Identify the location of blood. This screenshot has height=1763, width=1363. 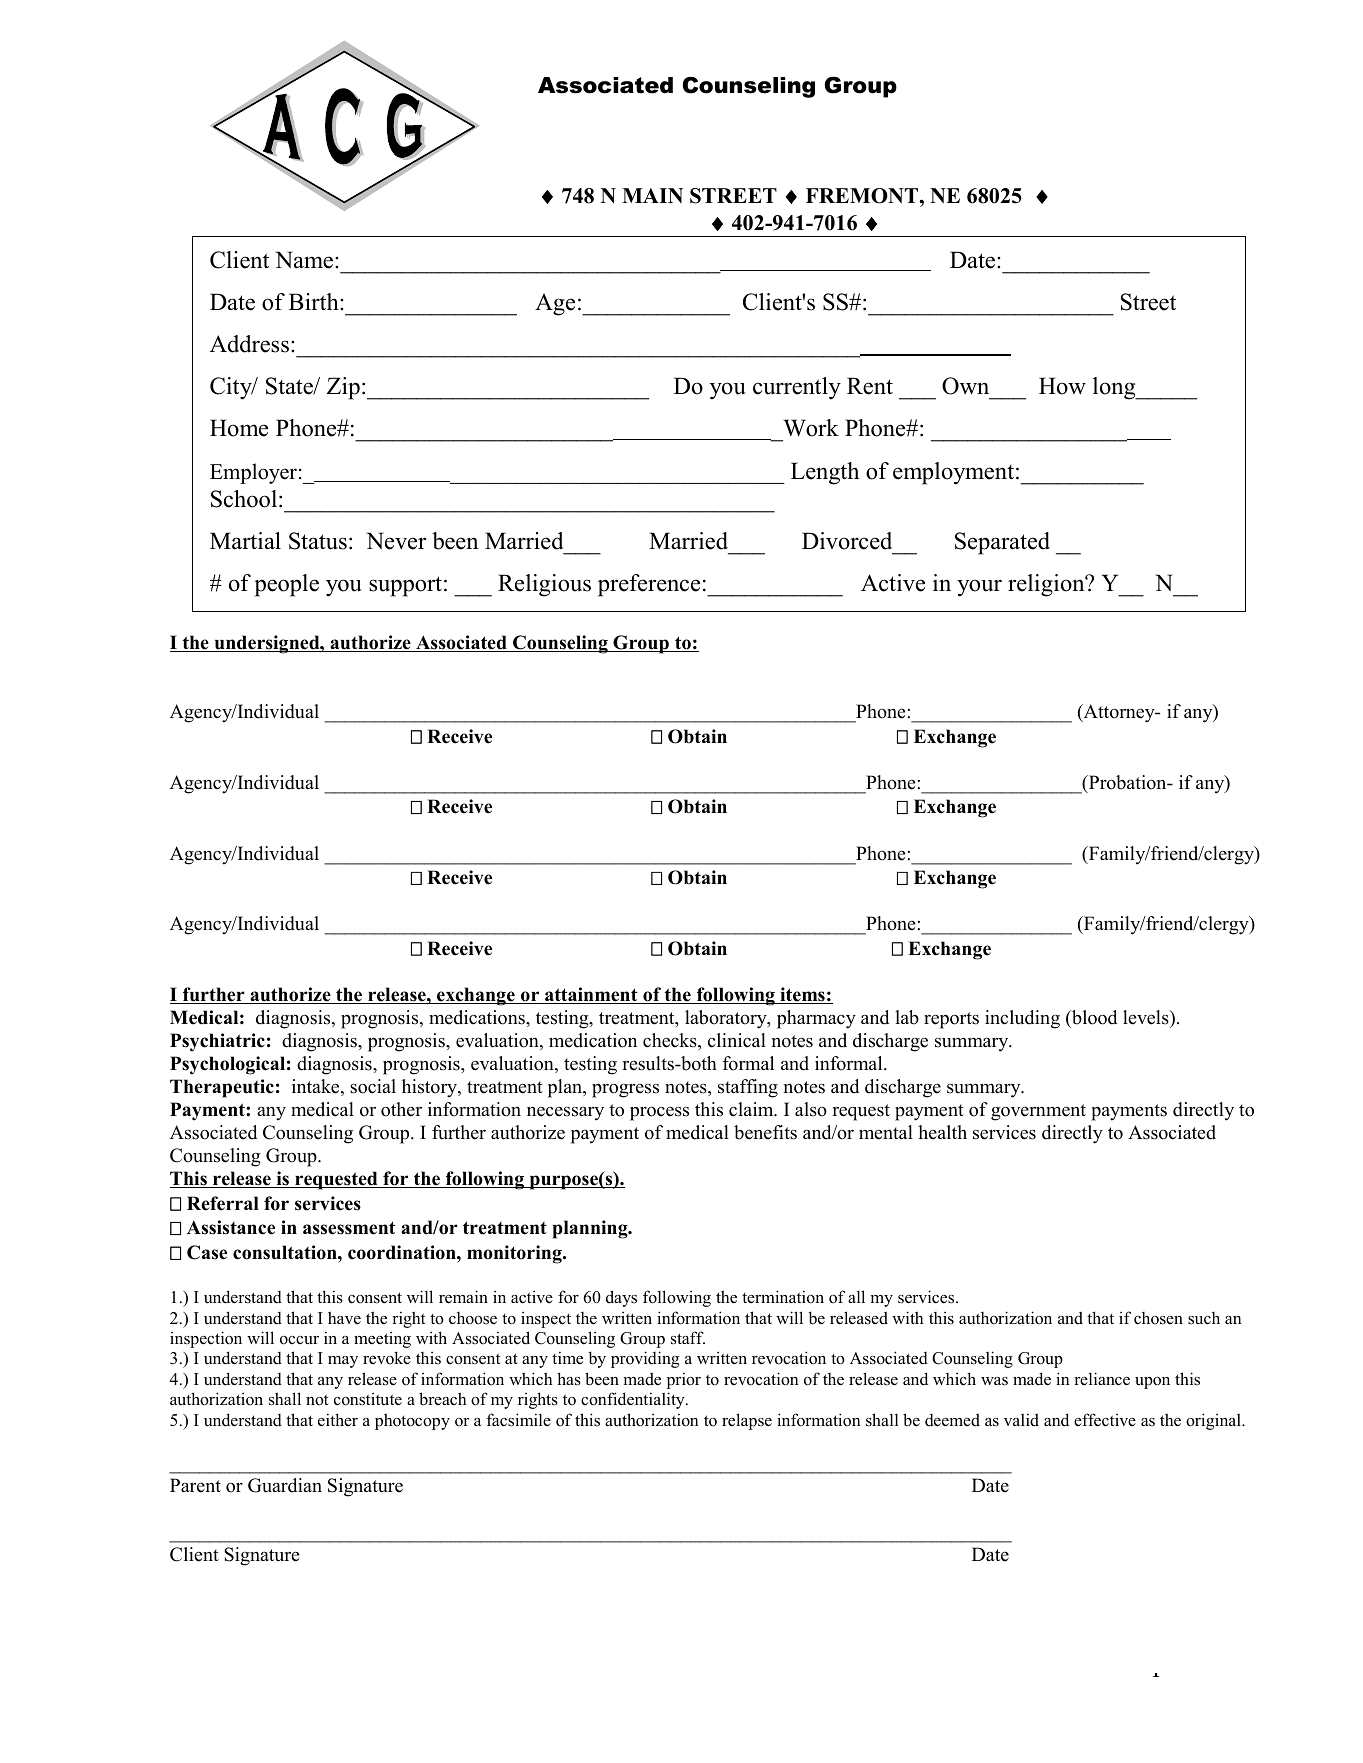
(1093, 1017).
